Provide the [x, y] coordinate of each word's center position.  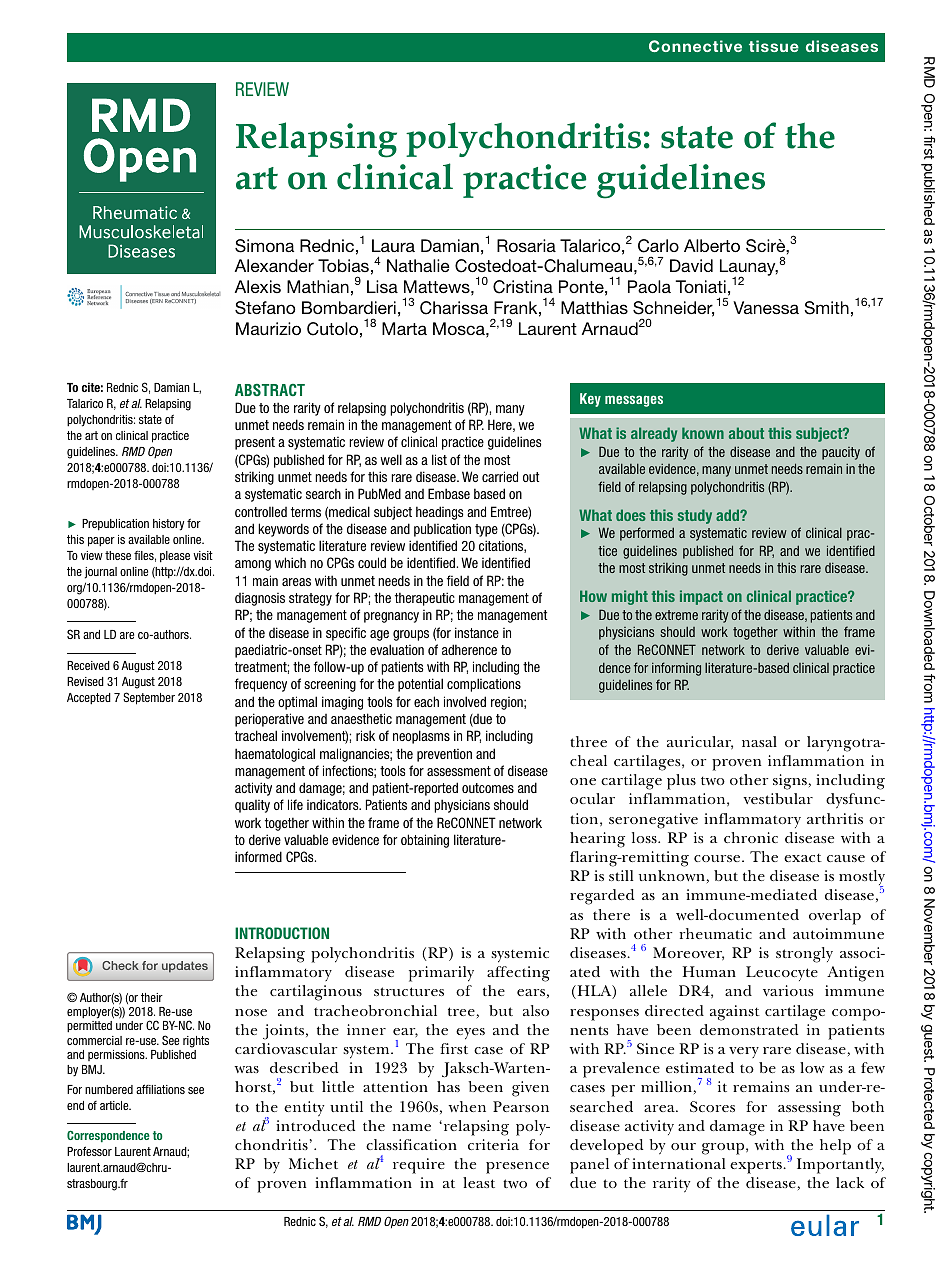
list [439, 459]
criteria [493, 1144]
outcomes [488, 788]
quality [252, 806]
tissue [774, 46]
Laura [393, 245]
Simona [264, 246]
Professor [89, 1151]
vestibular [778, 798]
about [746, 433]
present [255, 443]
